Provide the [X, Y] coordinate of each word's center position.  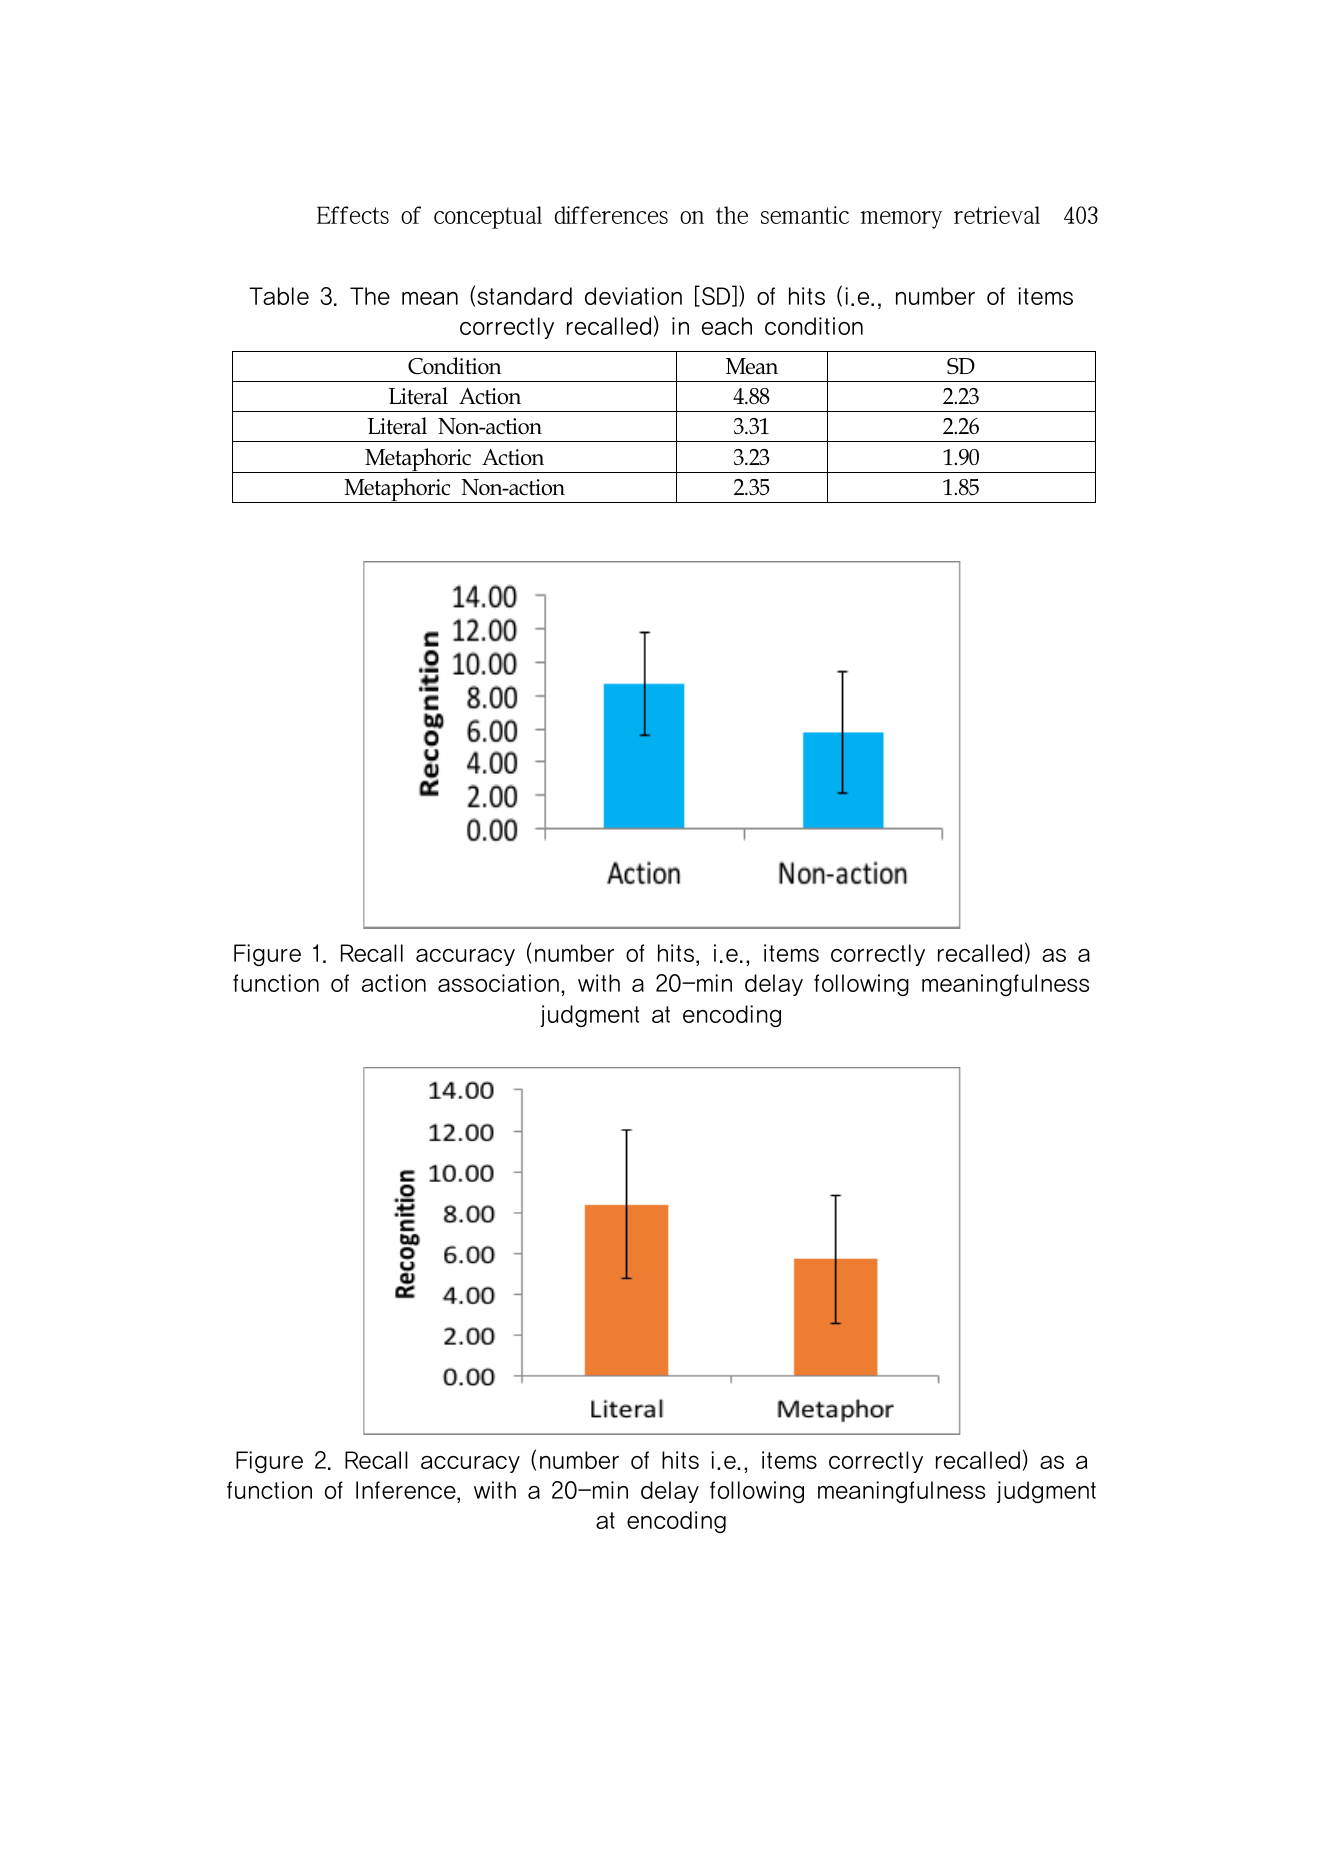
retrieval [997, 215]
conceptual [488, 217]
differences [611, 215]
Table [279, 296]
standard [524, 296]
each [727, 326]
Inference [407, 1490]
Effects [353, 215]
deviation [633, 296]
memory [901, 220]
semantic [805, 215]
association [498, 983]
